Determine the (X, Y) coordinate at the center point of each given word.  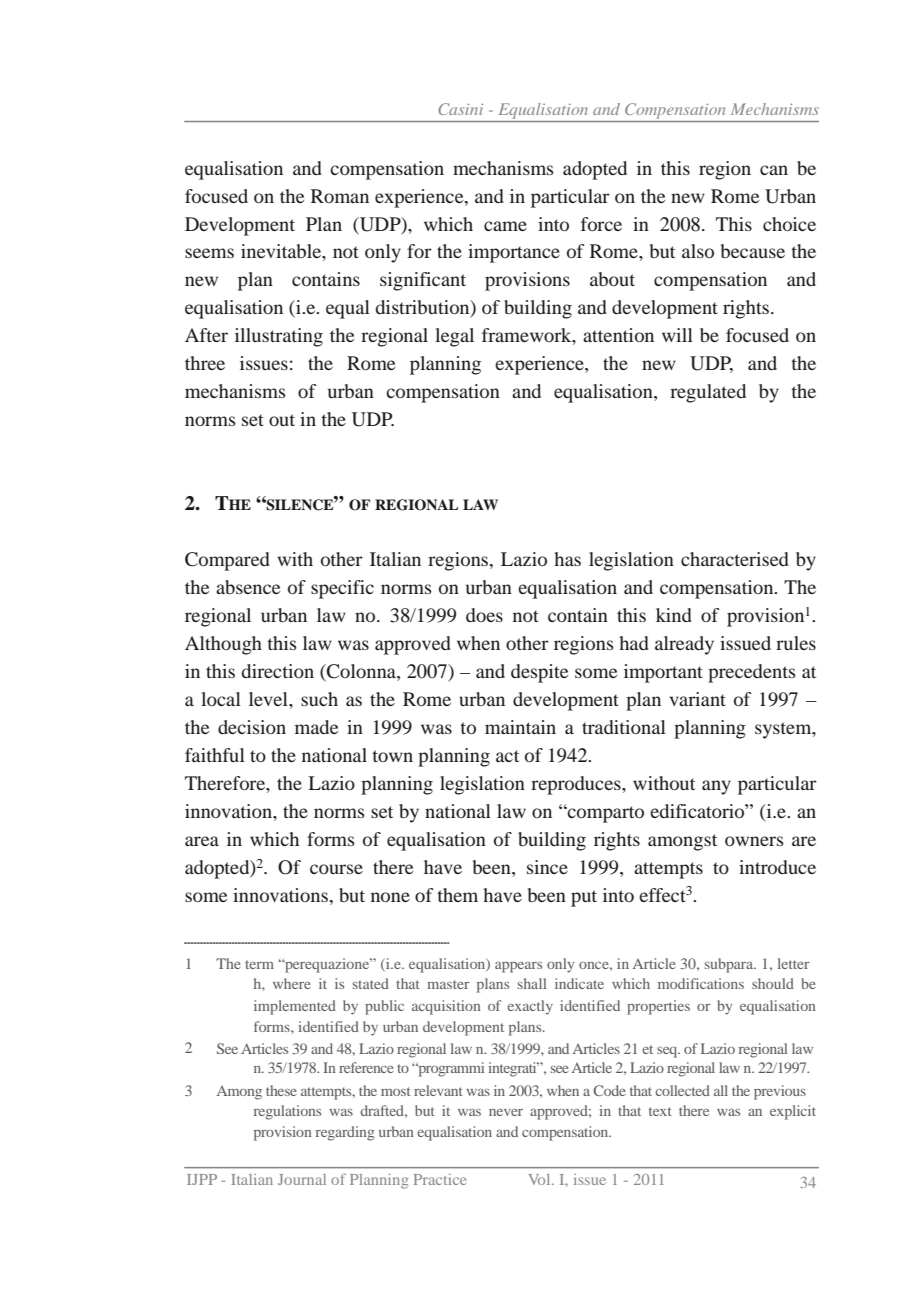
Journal (302, 1179)
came (505, 226)
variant (698, 699)
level (269, 699)
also (698, 251)
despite (539, 673)
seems (209, 253)
